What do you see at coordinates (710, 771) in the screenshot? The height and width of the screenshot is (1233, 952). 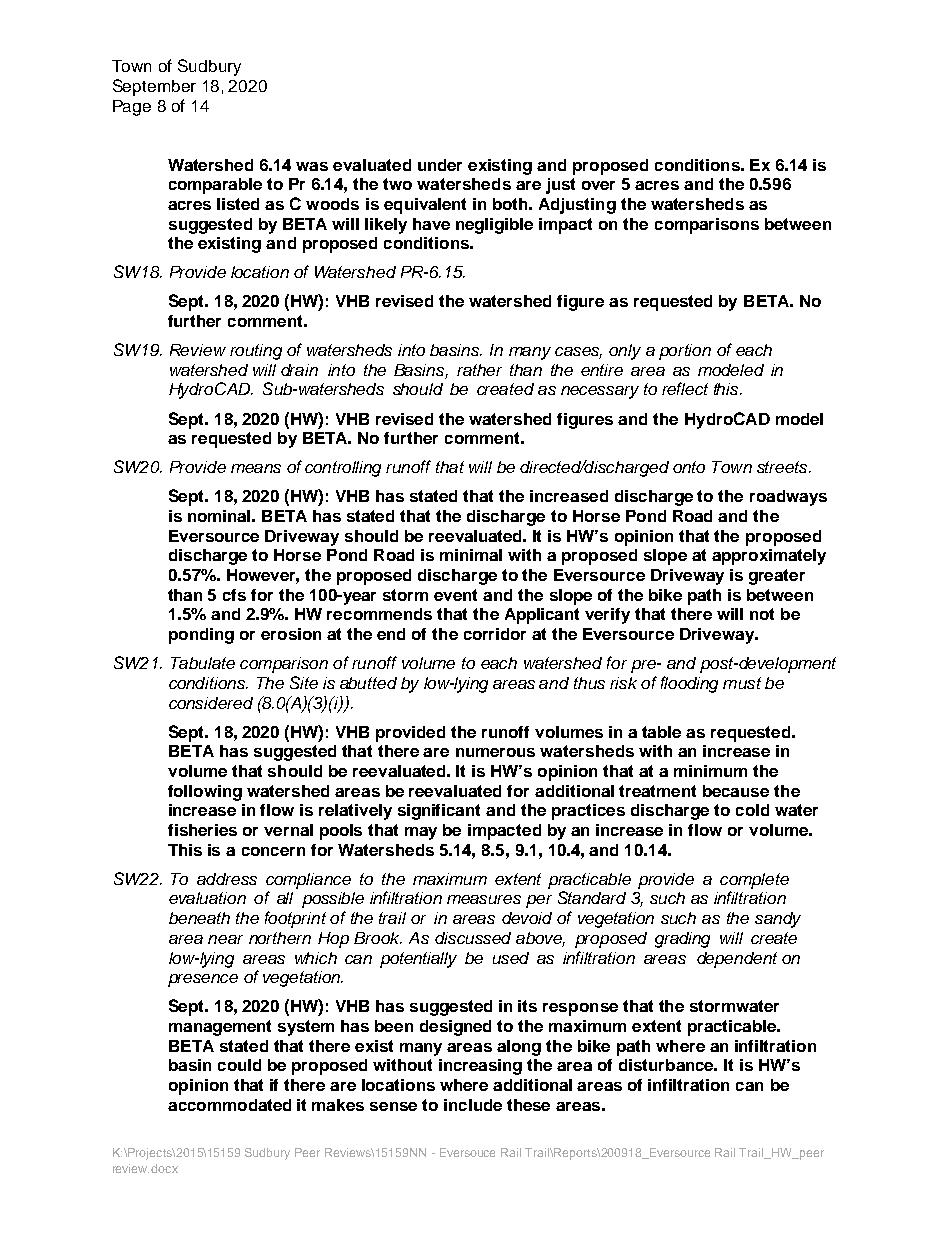 I see `minimum` at bounding box center [710, 771].
